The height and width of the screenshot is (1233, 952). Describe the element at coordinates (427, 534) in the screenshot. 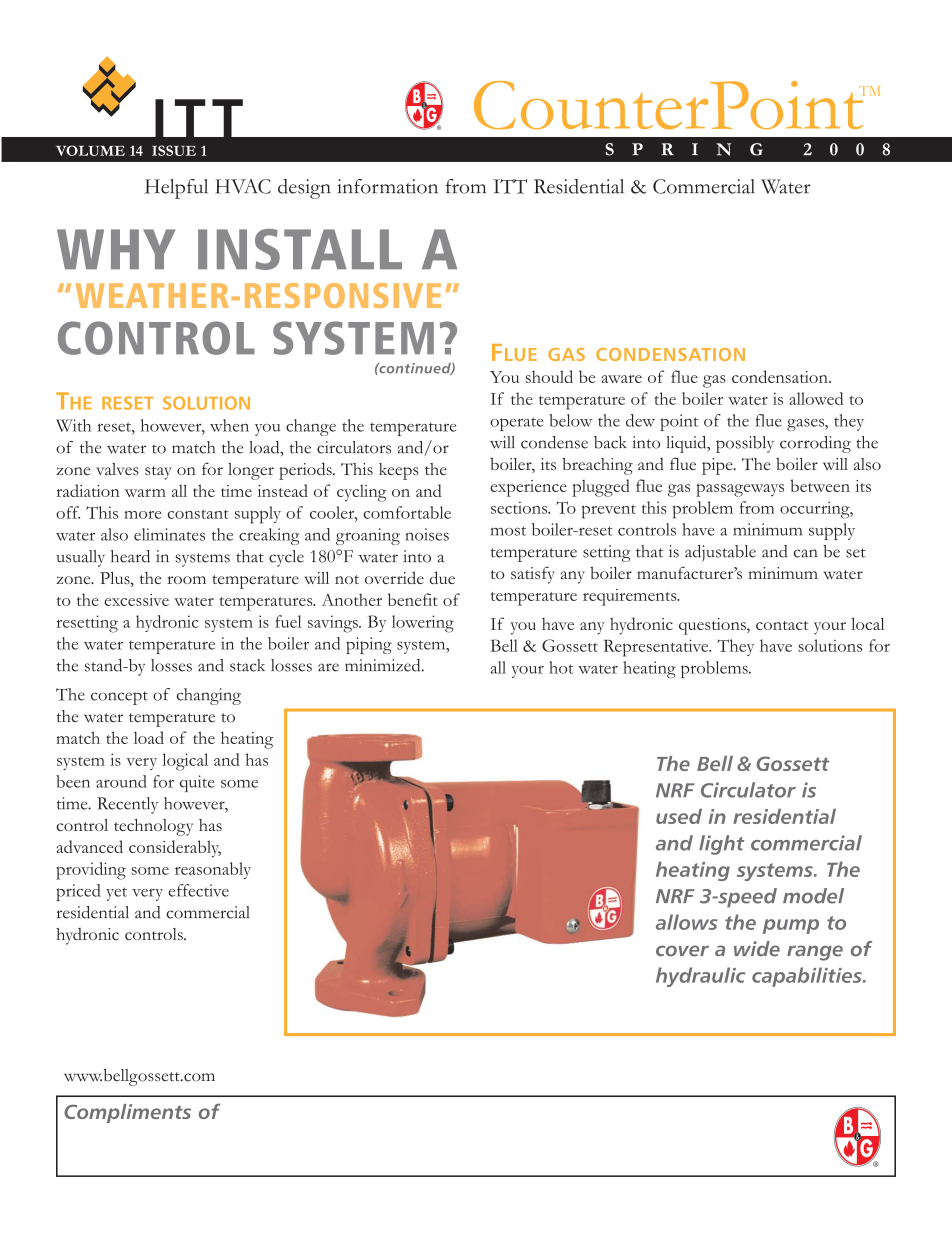

I see `noises` at that location.
